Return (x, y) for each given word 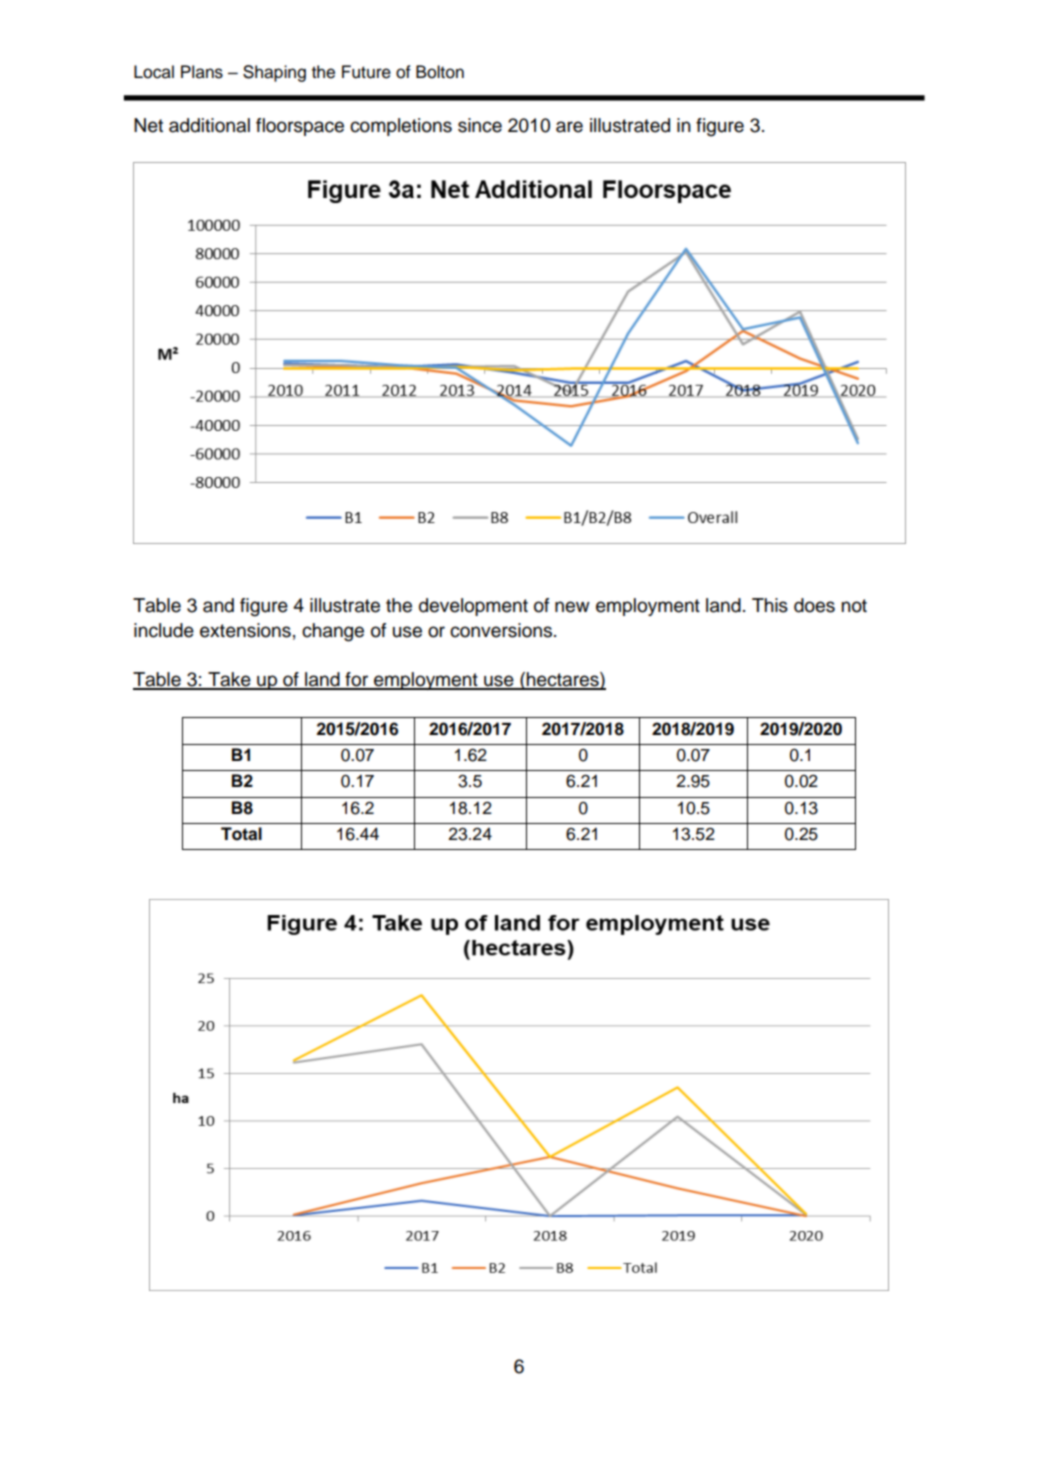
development (473, 607)
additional (209, 125)
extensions (245, 630)
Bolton (440, 72)
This (770, 605)
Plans (202, 72)
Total (241, 834)
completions (401, 127)
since (480, 125)
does (814, 605)
